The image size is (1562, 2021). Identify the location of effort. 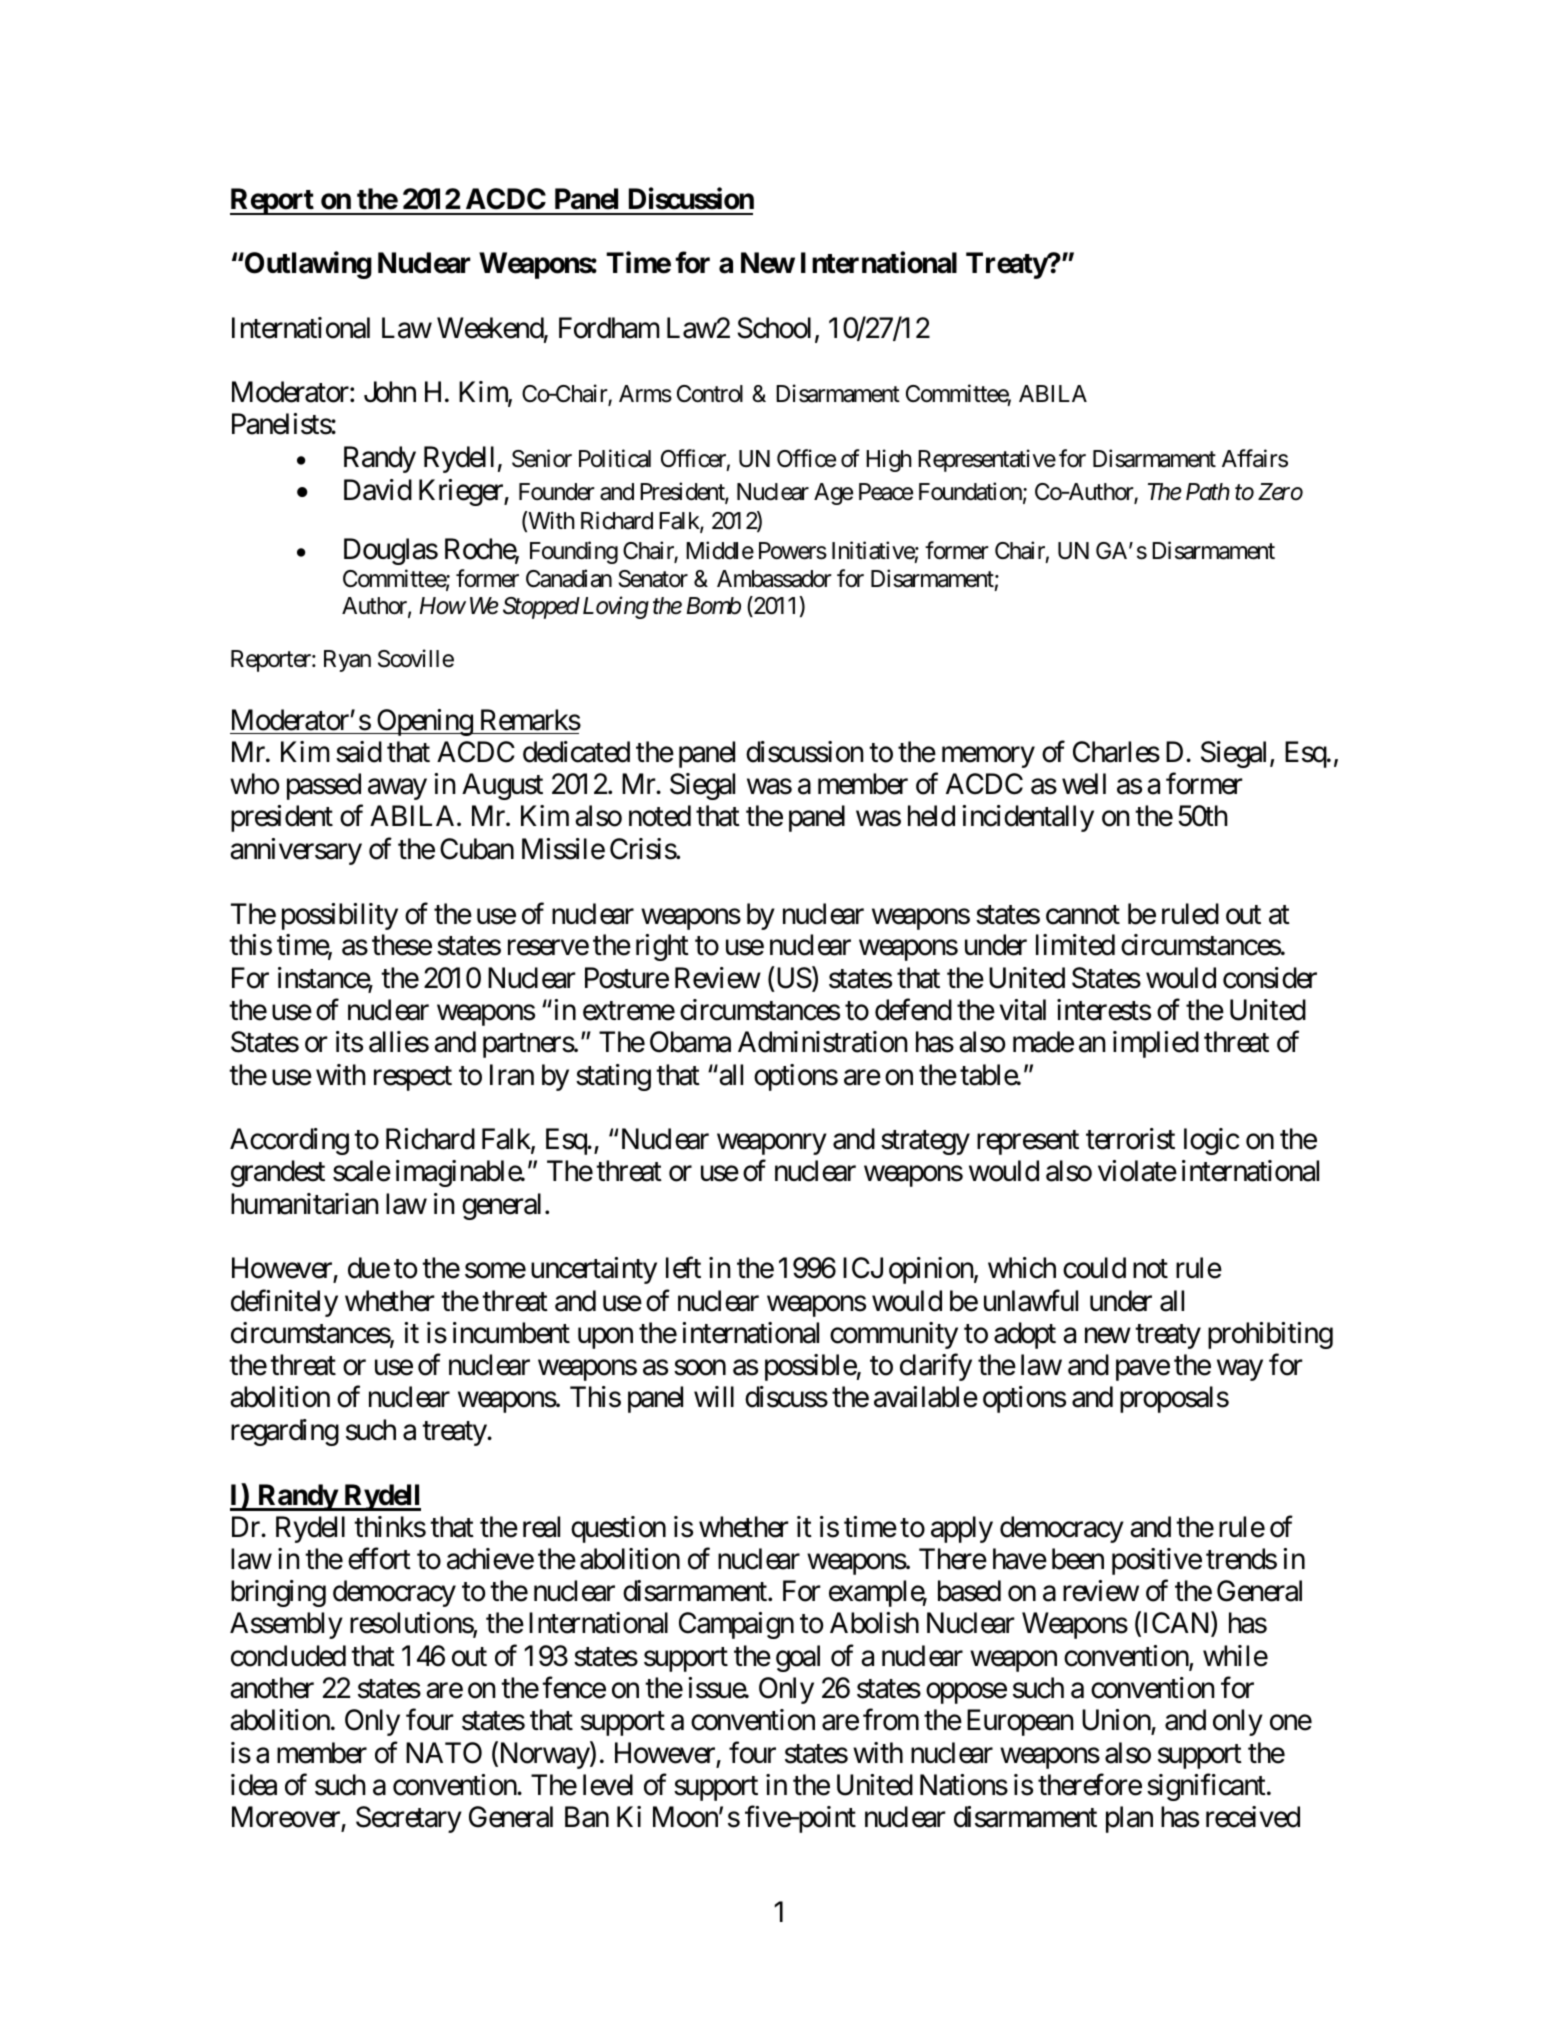
(379, 1559).
